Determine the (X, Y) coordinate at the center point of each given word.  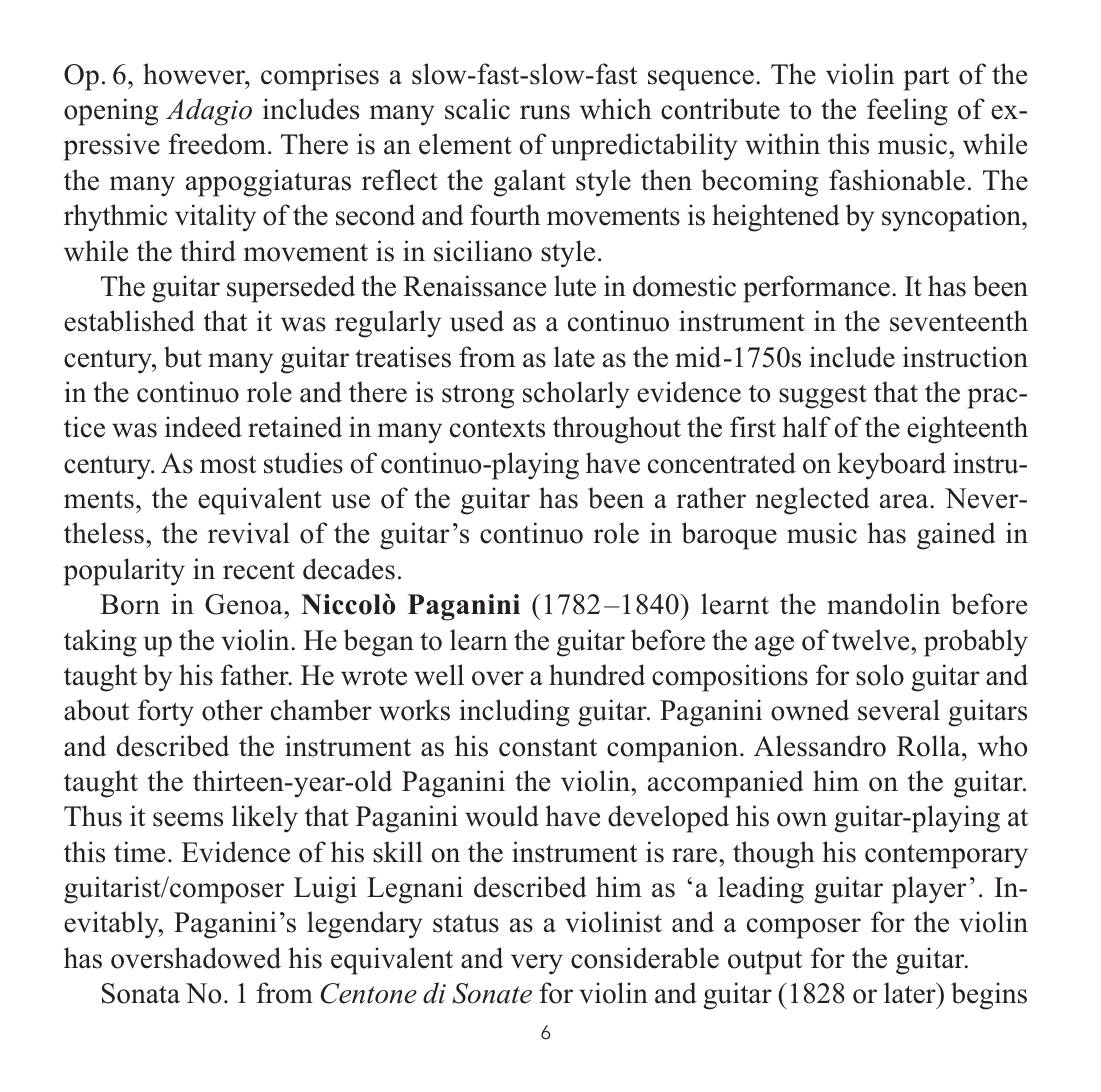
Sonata (141, 993)
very (537, 964)
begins (989, 996)
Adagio (209, 112)
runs (545, 112)
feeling (907, 112)
